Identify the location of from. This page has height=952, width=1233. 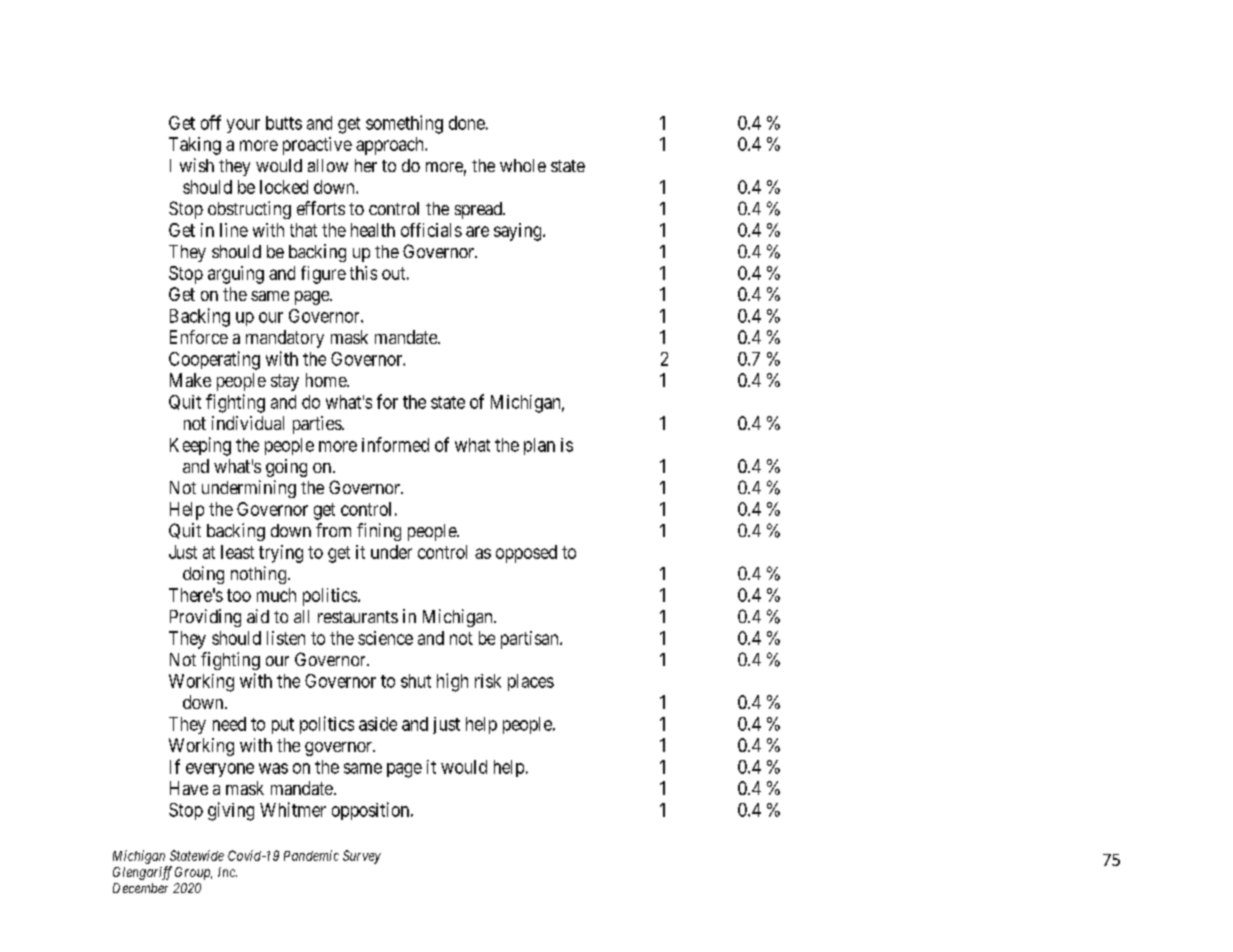
(333, 530).
